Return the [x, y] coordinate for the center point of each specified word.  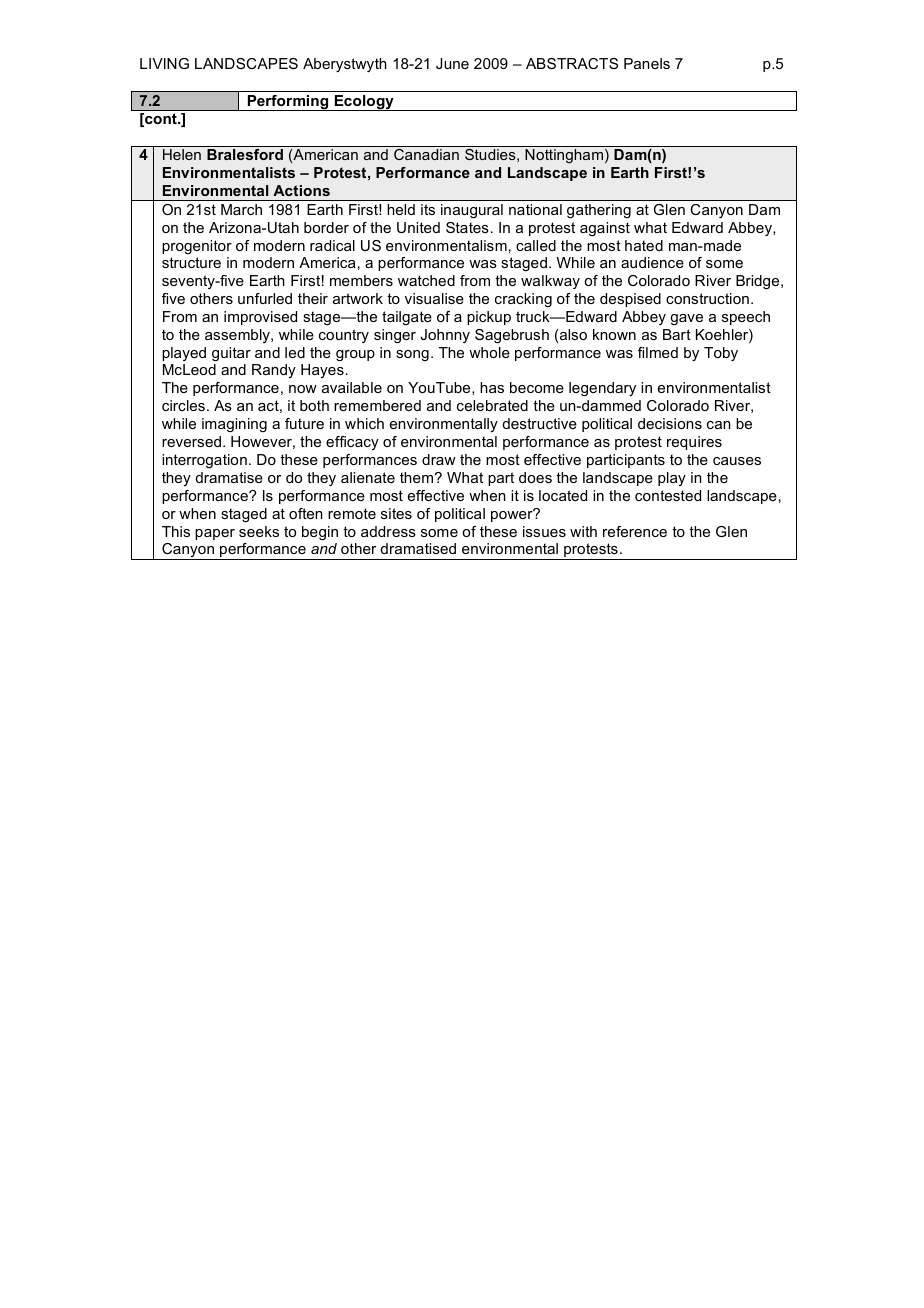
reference [635, 531]
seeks [259, 531]
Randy [274, 371]
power [513, 515]
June [452, 63]
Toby [721, 354]
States [467, 227]
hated [644, 245]
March [241, 209]
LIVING [164, 63]
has [492, 387]
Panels [647, 63]
